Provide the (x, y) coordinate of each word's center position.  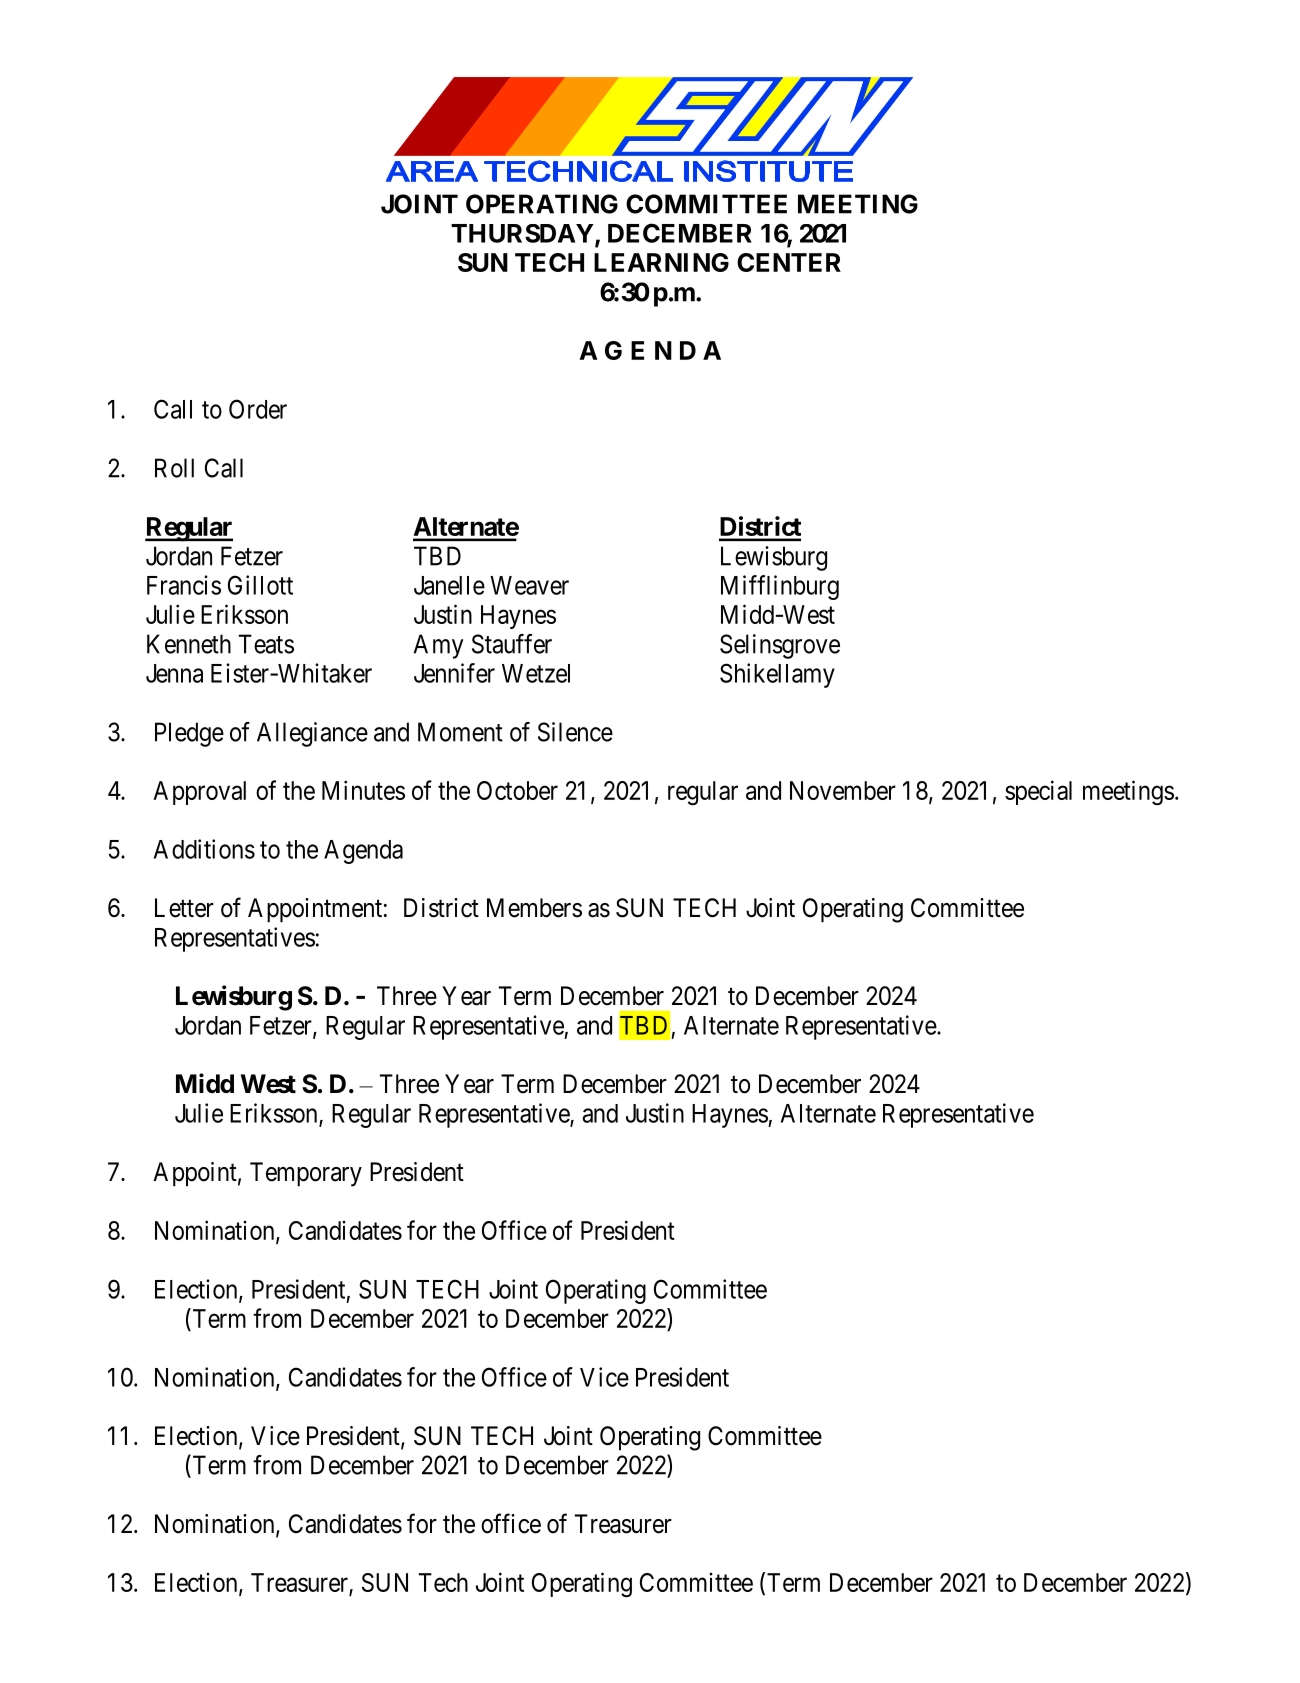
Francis (184, 585)
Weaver (529, 585)
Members (534, 908)
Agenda (363, 852)
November (843, 790)
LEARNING (661, 262)
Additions (204, 849)
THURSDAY (523, 234)
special (1038, 792)
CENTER (789, 262)
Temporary (306, 1174)
